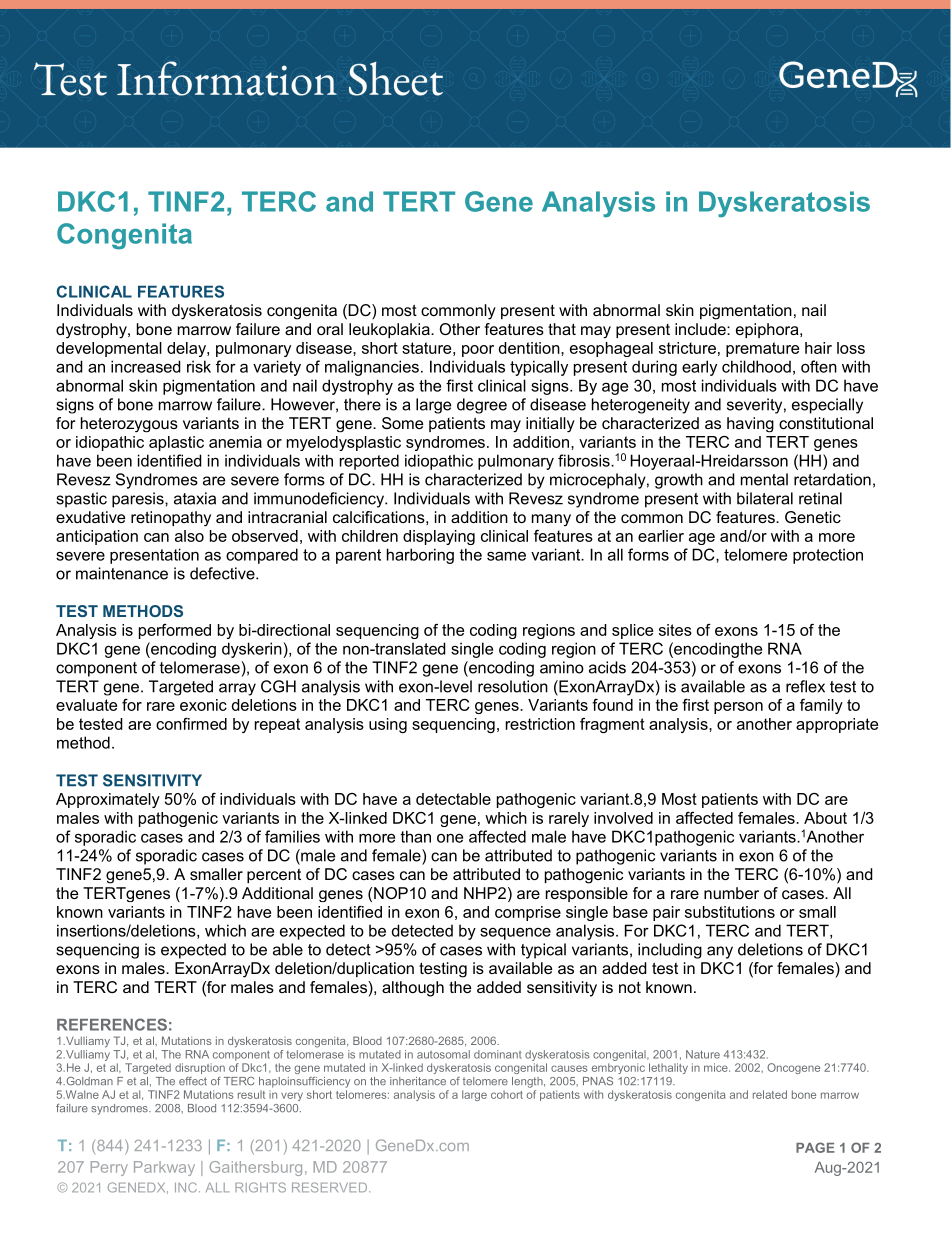 Image resolution: width=952 pixels, height=1233 pixels. What do you see at coordinates (738, 708) in the screenshot?
I see `person` at bounding box center [738, 708].
